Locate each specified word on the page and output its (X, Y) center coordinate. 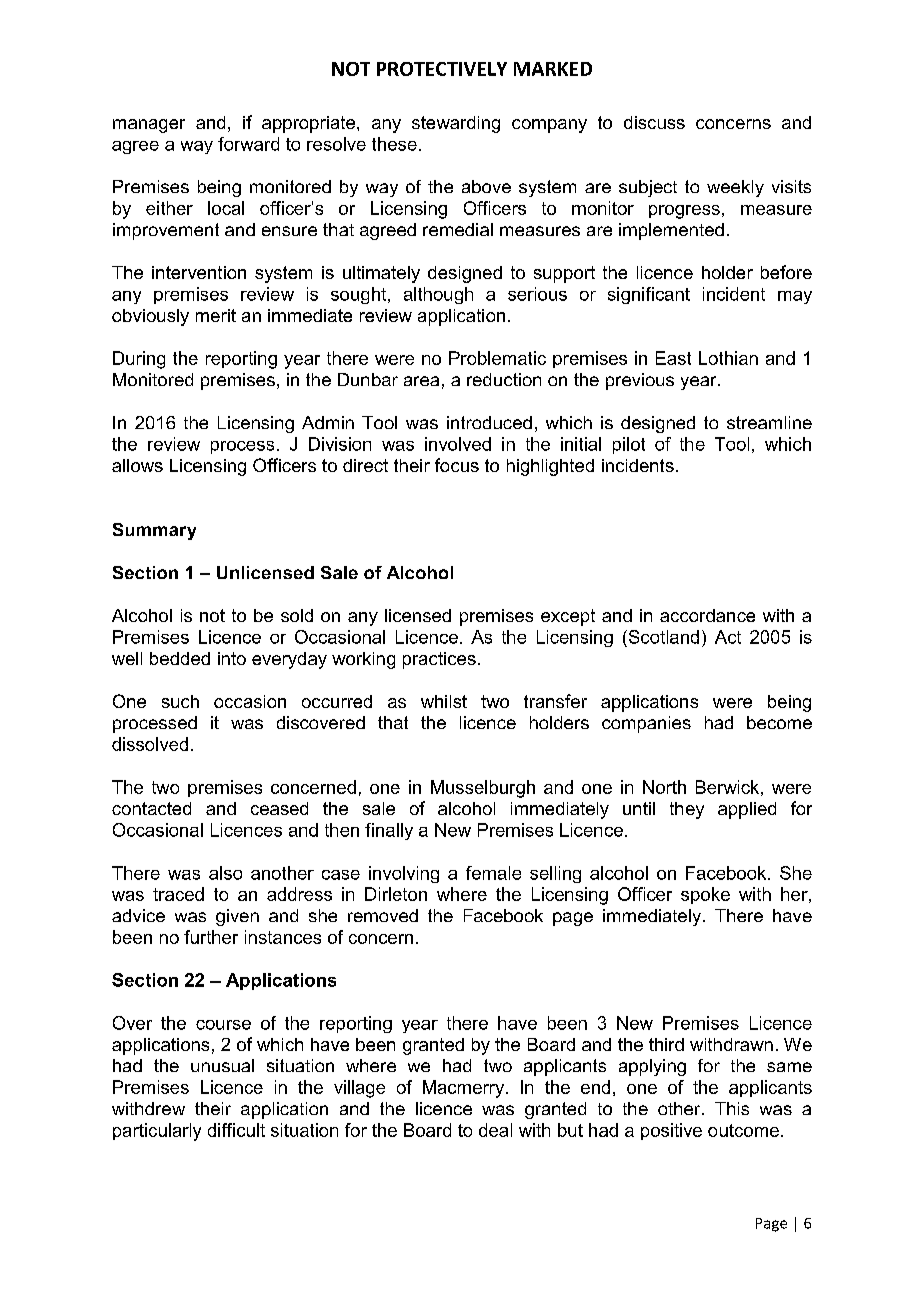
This (732, 1108)
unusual (222, 1065)
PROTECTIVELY (442, 69)
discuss (654, 122)
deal (495, 1130)
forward (248, 144)
